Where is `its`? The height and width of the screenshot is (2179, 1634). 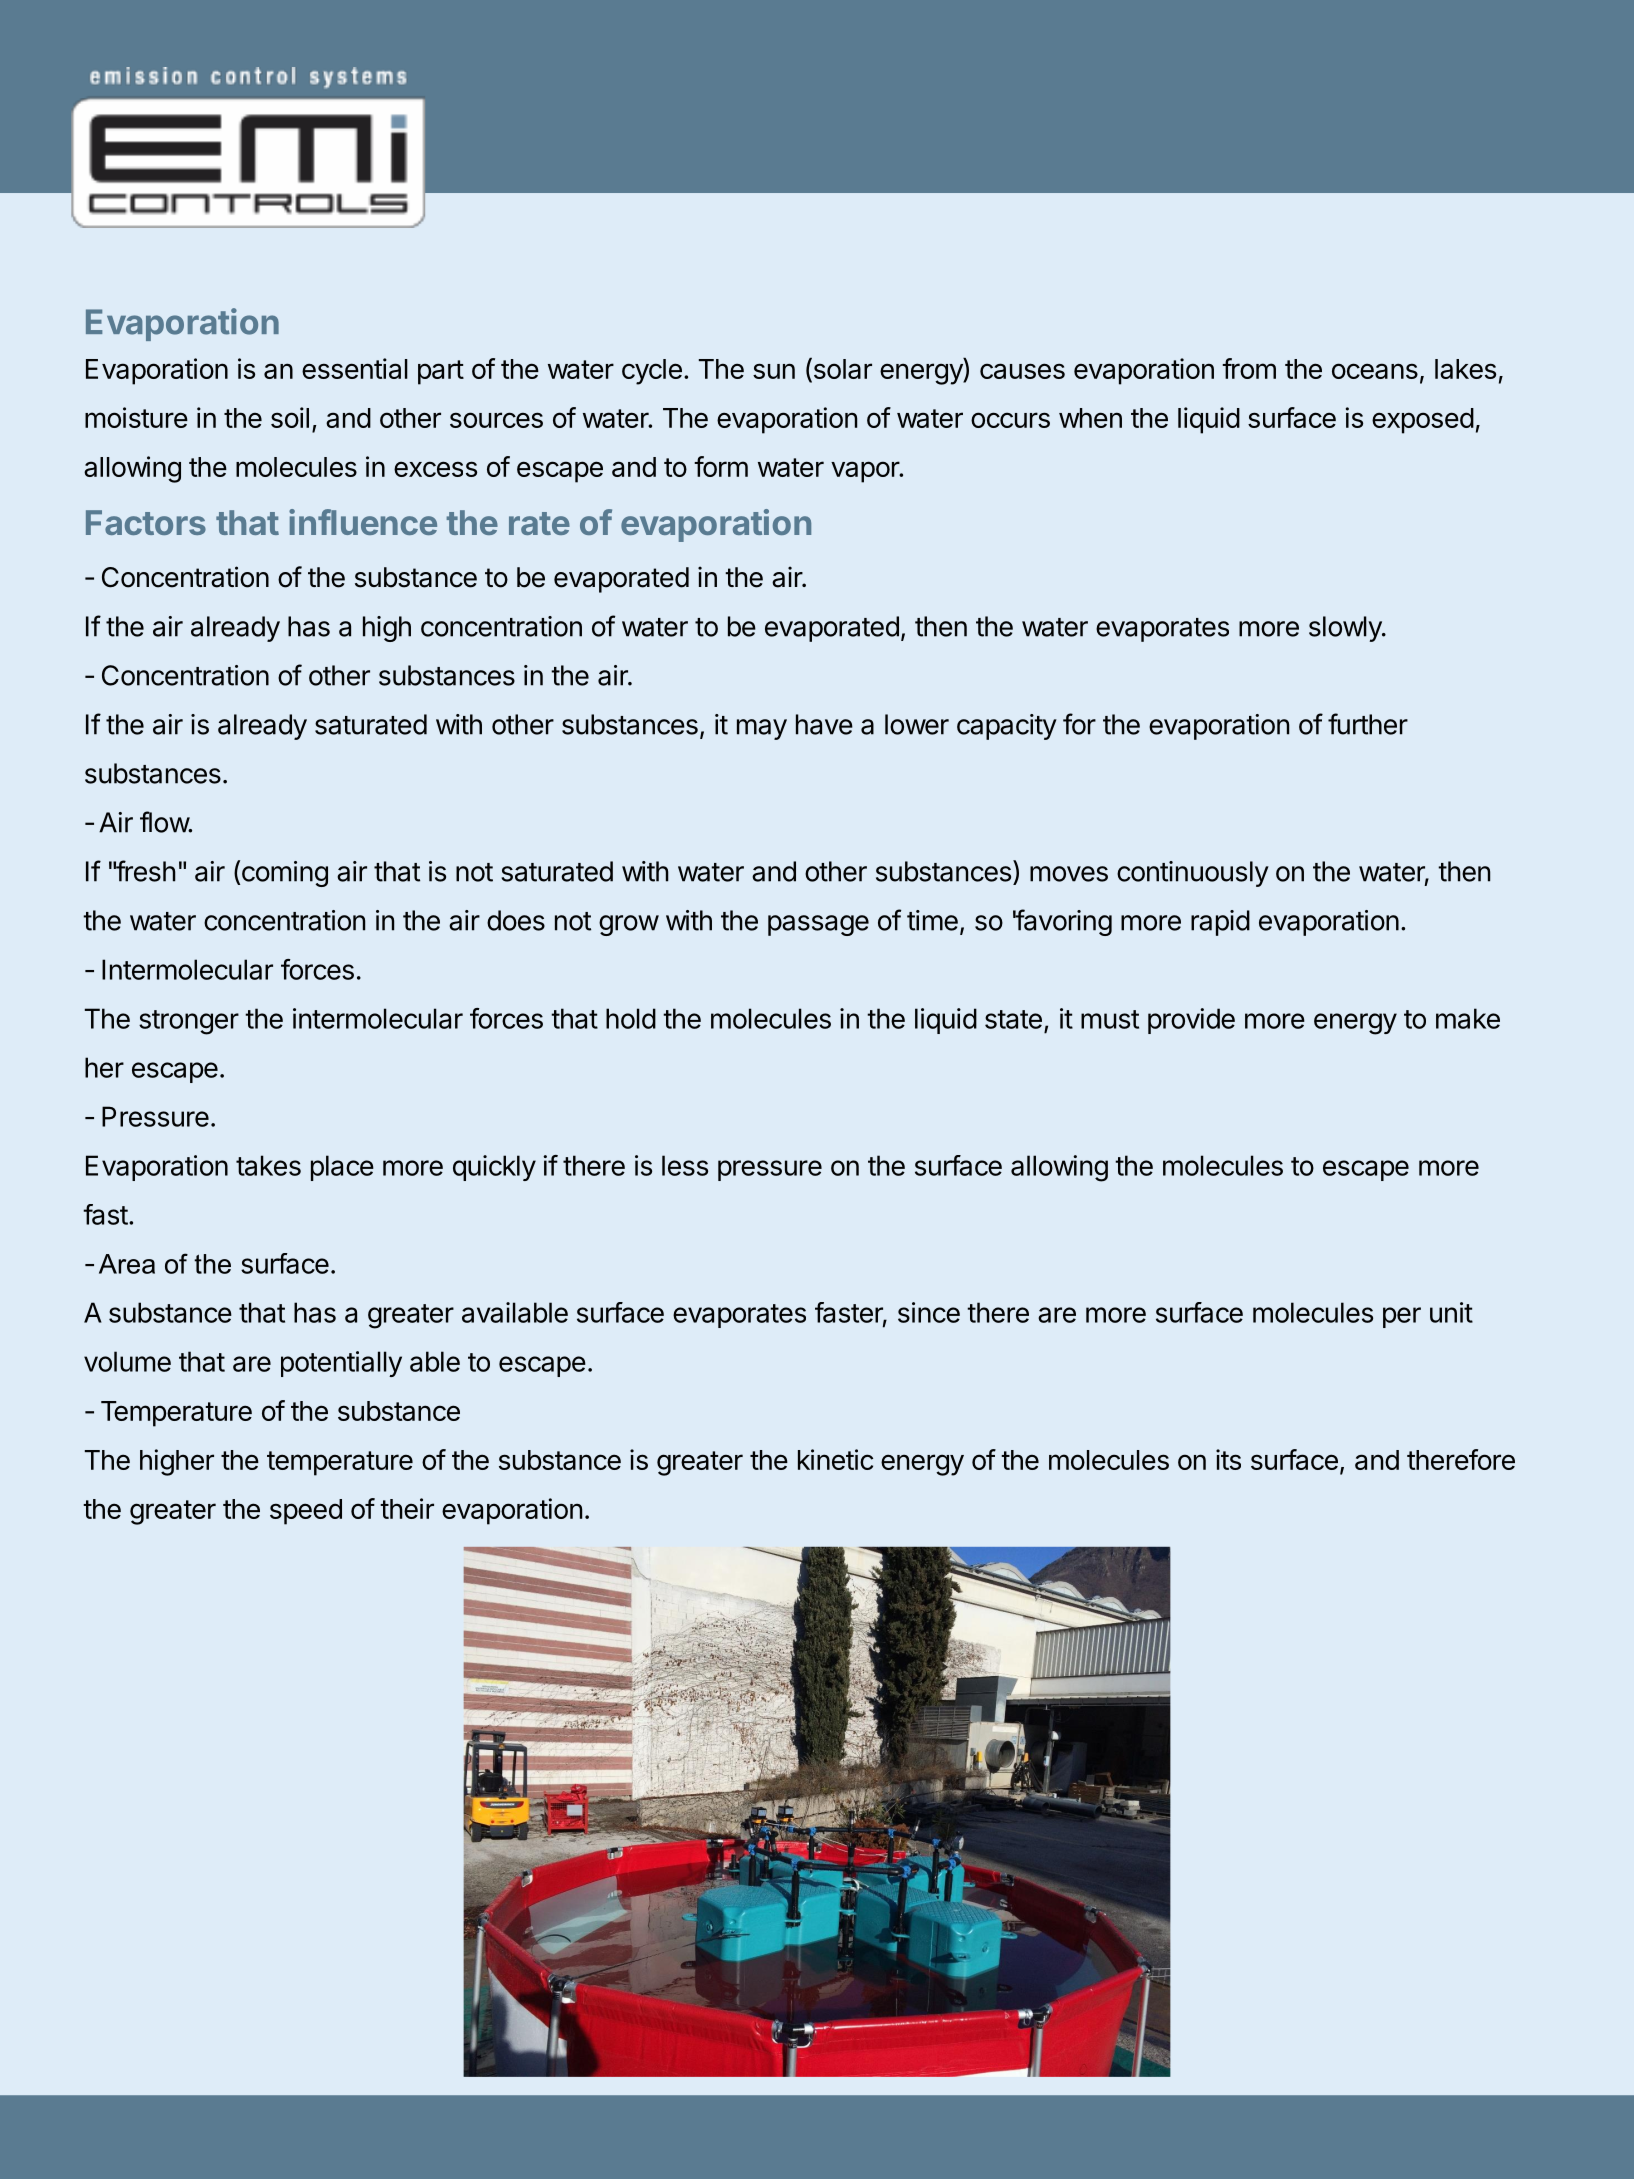
its is located at coordinates (1228, 1459).
